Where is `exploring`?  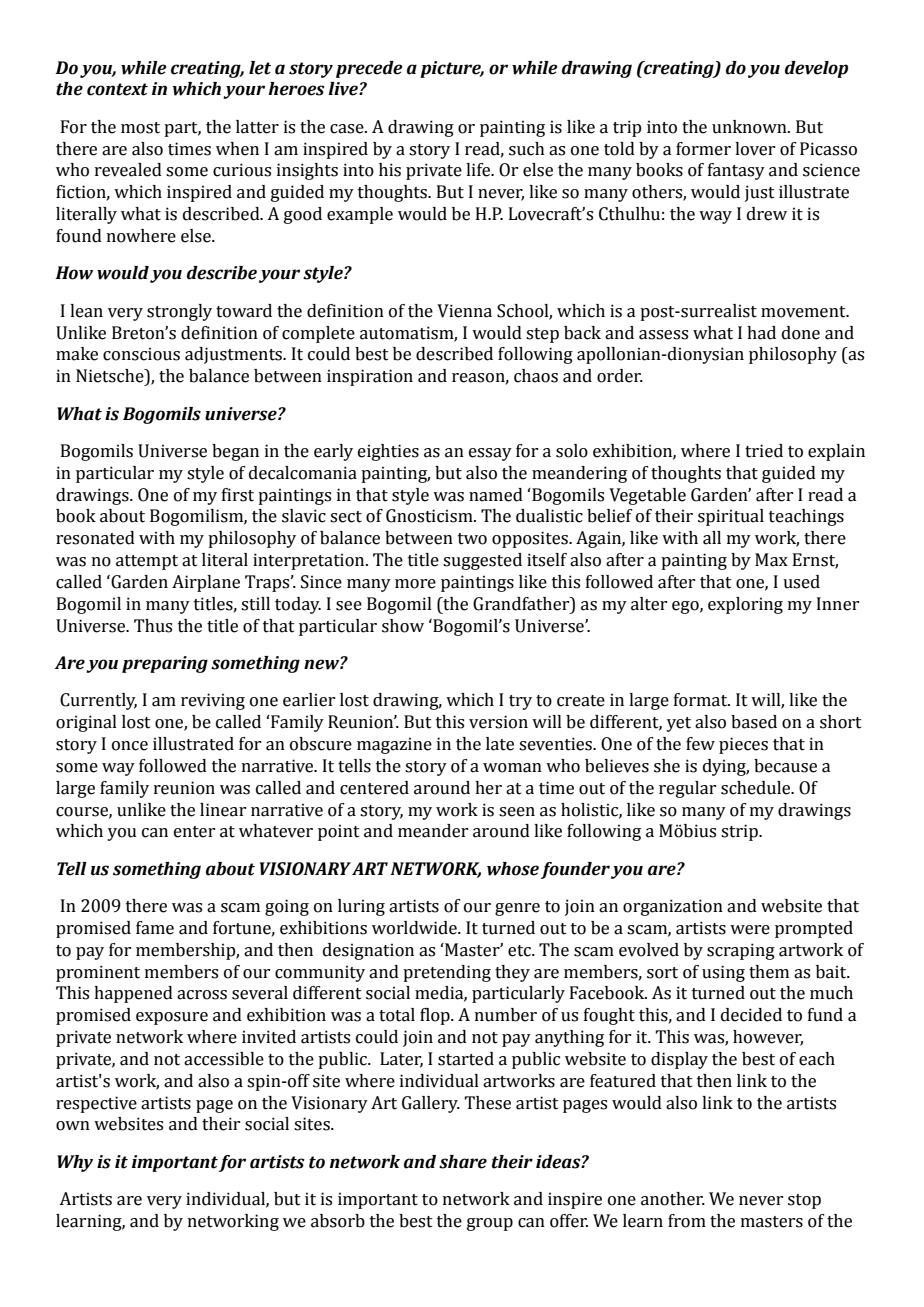
exploring is located at coordinates (745, 605).
